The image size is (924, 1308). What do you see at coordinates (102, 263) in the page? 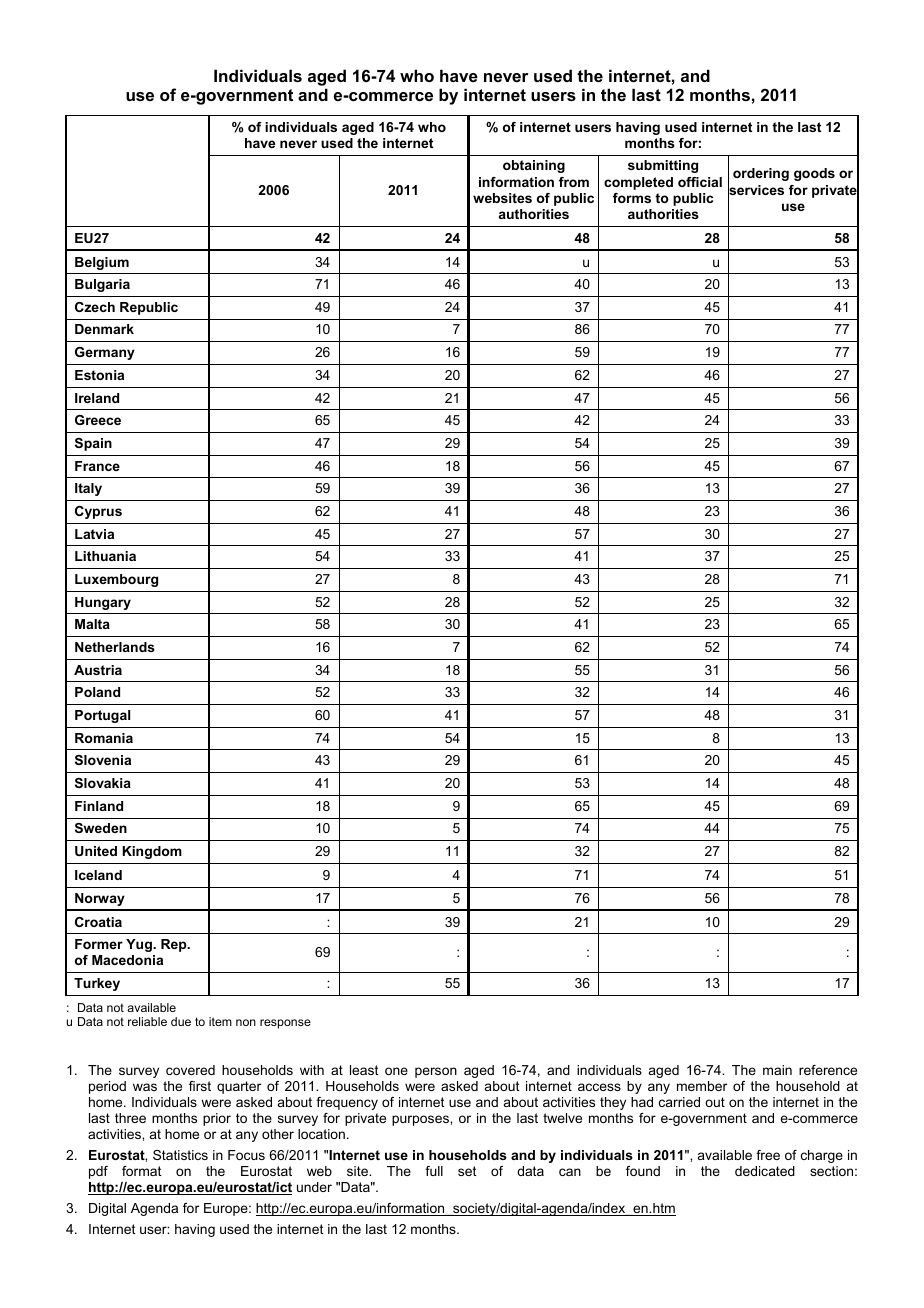
I see `Belgium` at bounding box center [102, 263].
